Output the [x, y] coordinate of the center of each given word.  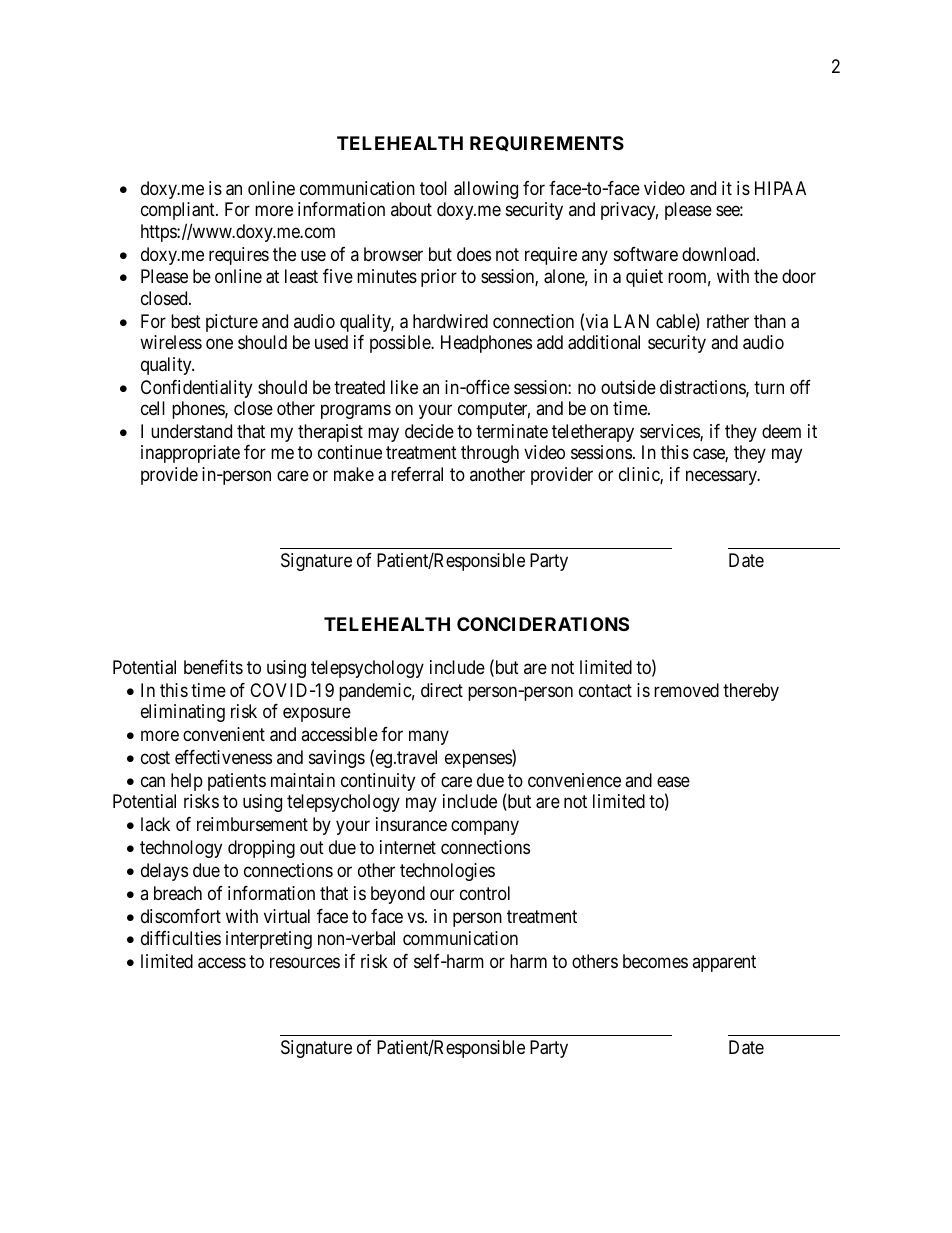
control [485, 893]
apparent [724, 963]
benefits [213, 667]
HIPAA [780, 188]
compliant [179, 211]
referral [417, 474]
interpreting [269, 940]
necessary [723, 477]
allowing [486, 190]
